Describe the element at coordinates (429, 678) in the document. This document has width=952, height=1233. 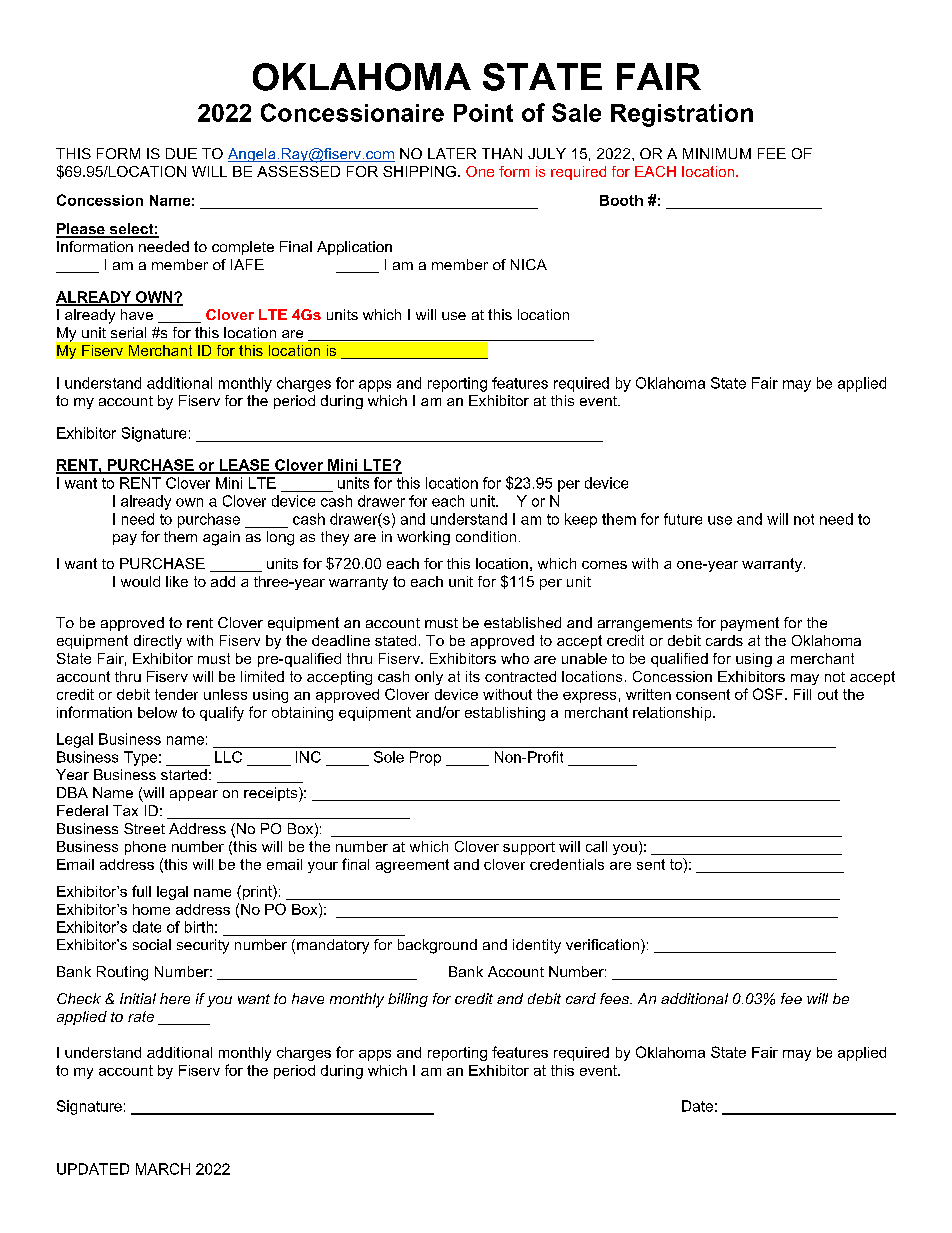
I see `only` at that location.
